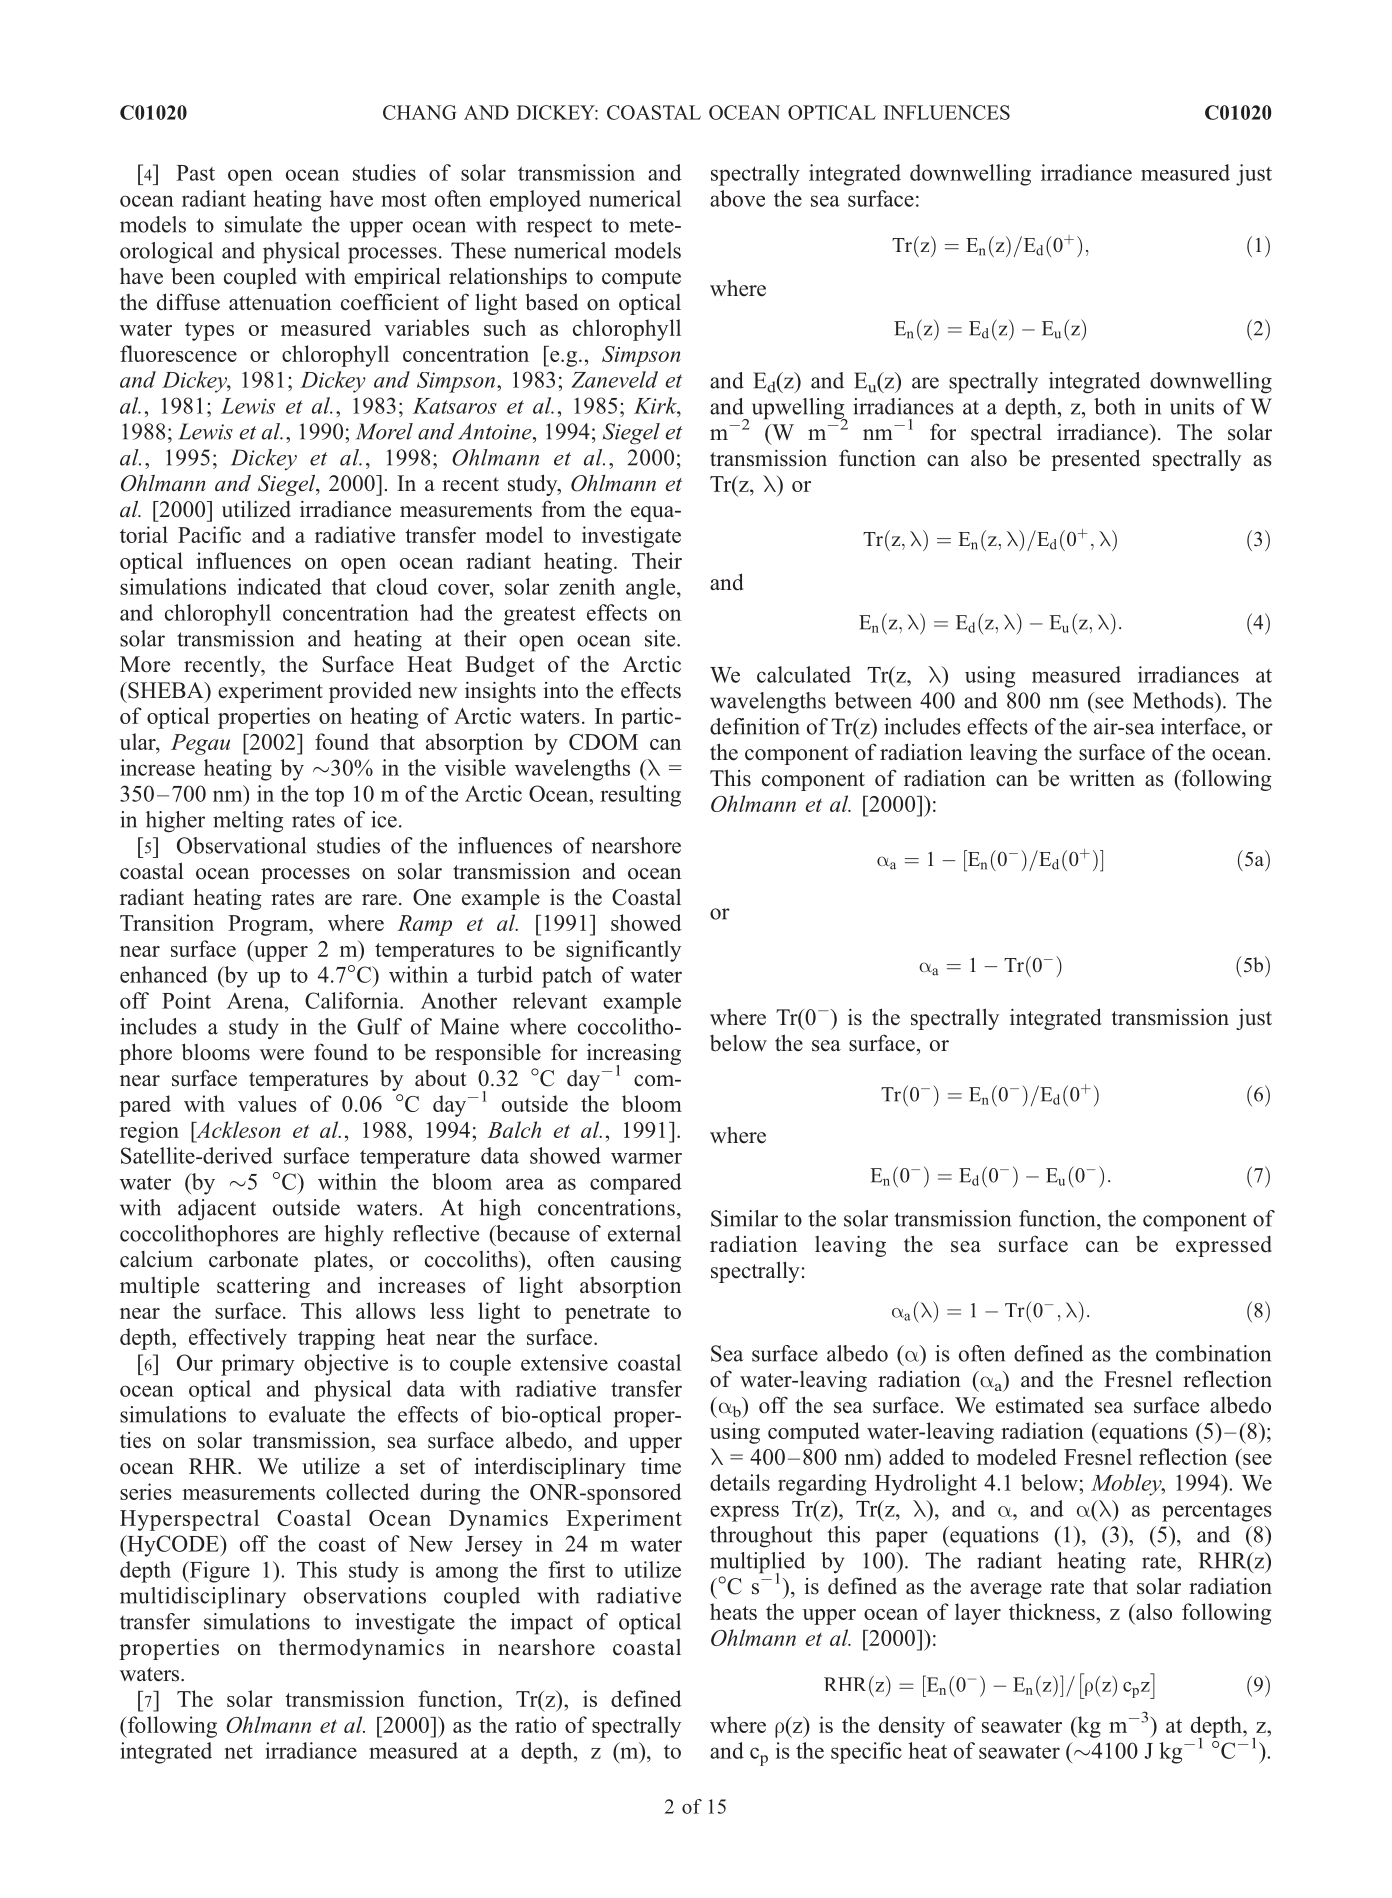 The height and width of the screenshot is (1898, 1392). What do you see at coordinates (1114, 406) in the screenshot?
I see `both` at bounding box center [1114, 406].
